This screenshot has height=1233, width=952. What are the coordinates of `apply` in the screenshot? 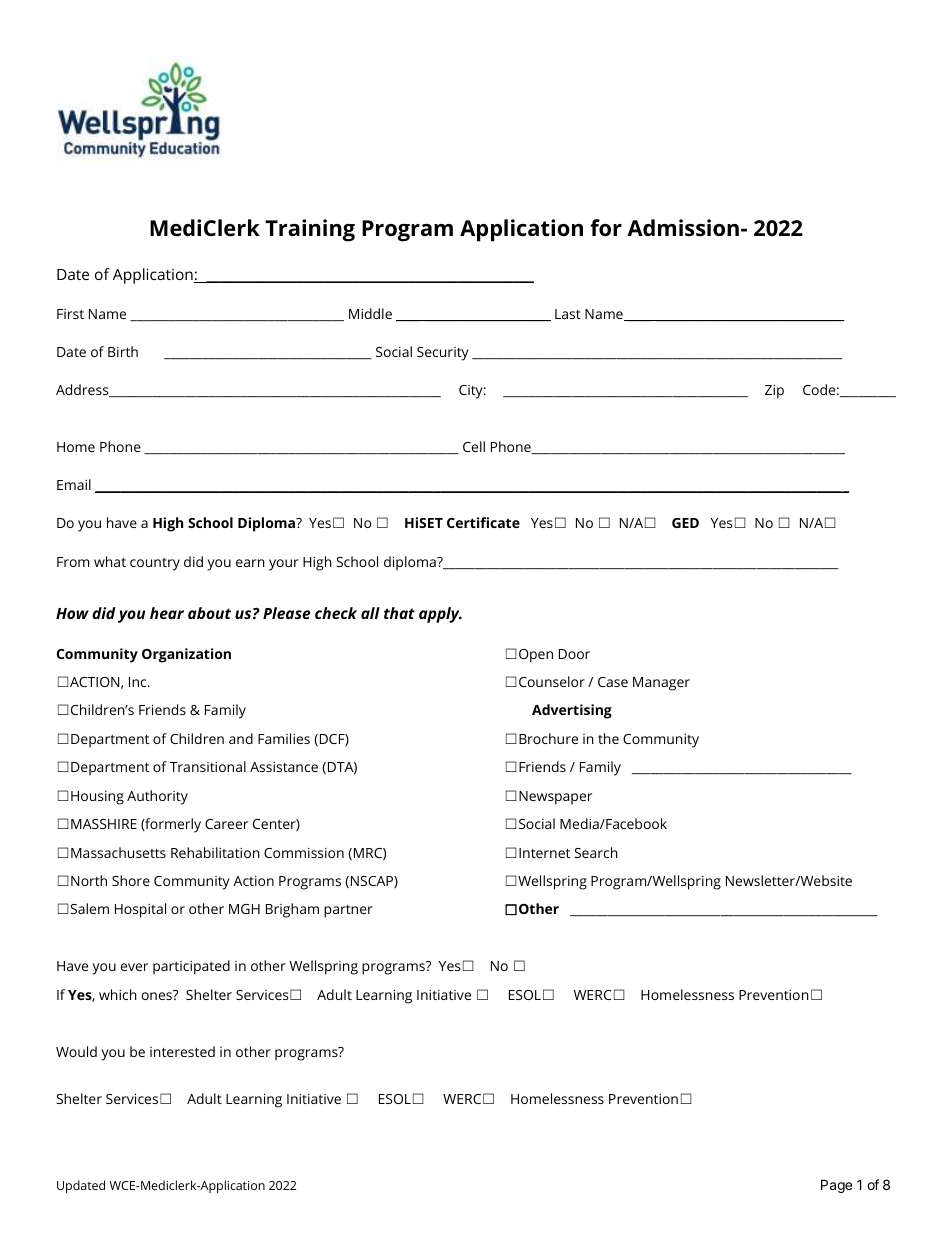 It's located at (440, 615).
